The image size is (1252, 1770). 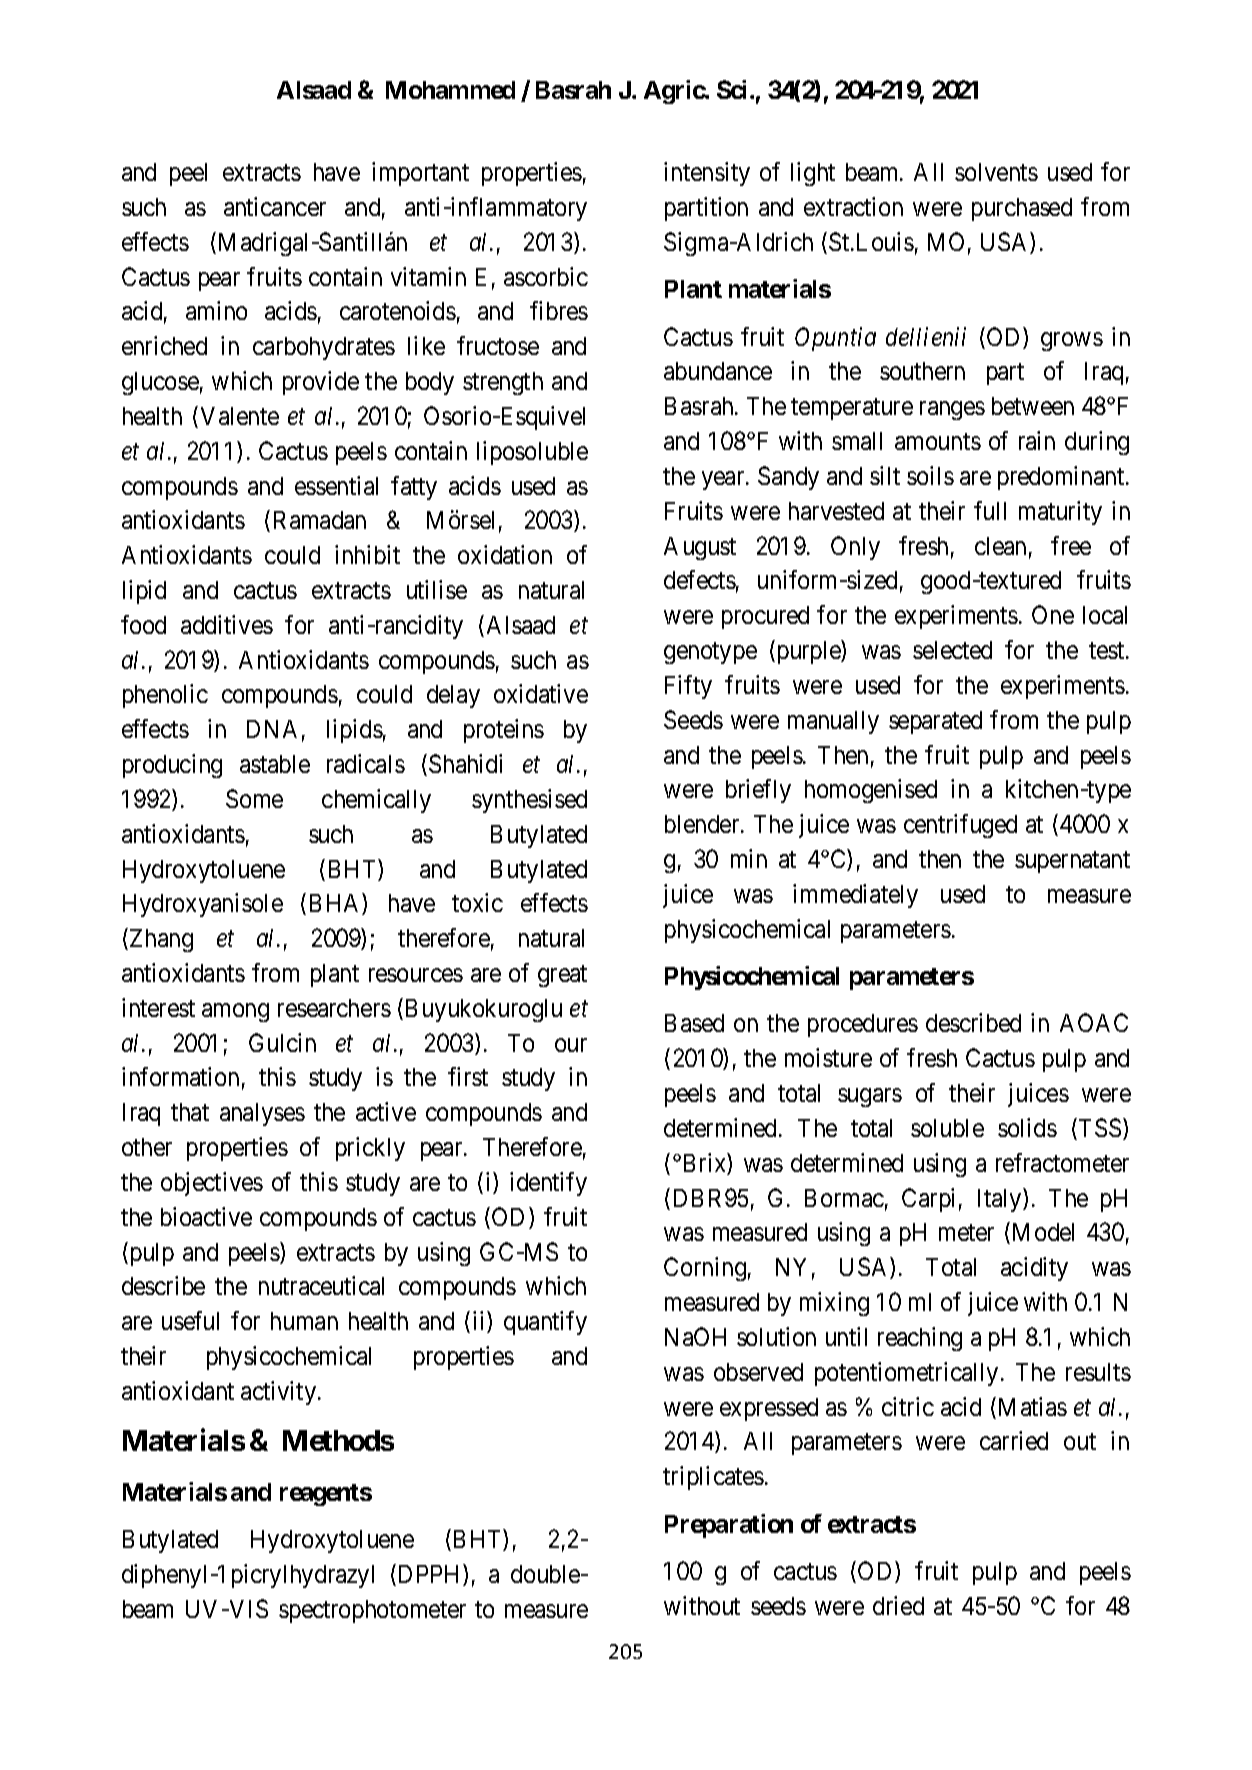 I want to click on centrifuged, so click(x=960, y=826).
